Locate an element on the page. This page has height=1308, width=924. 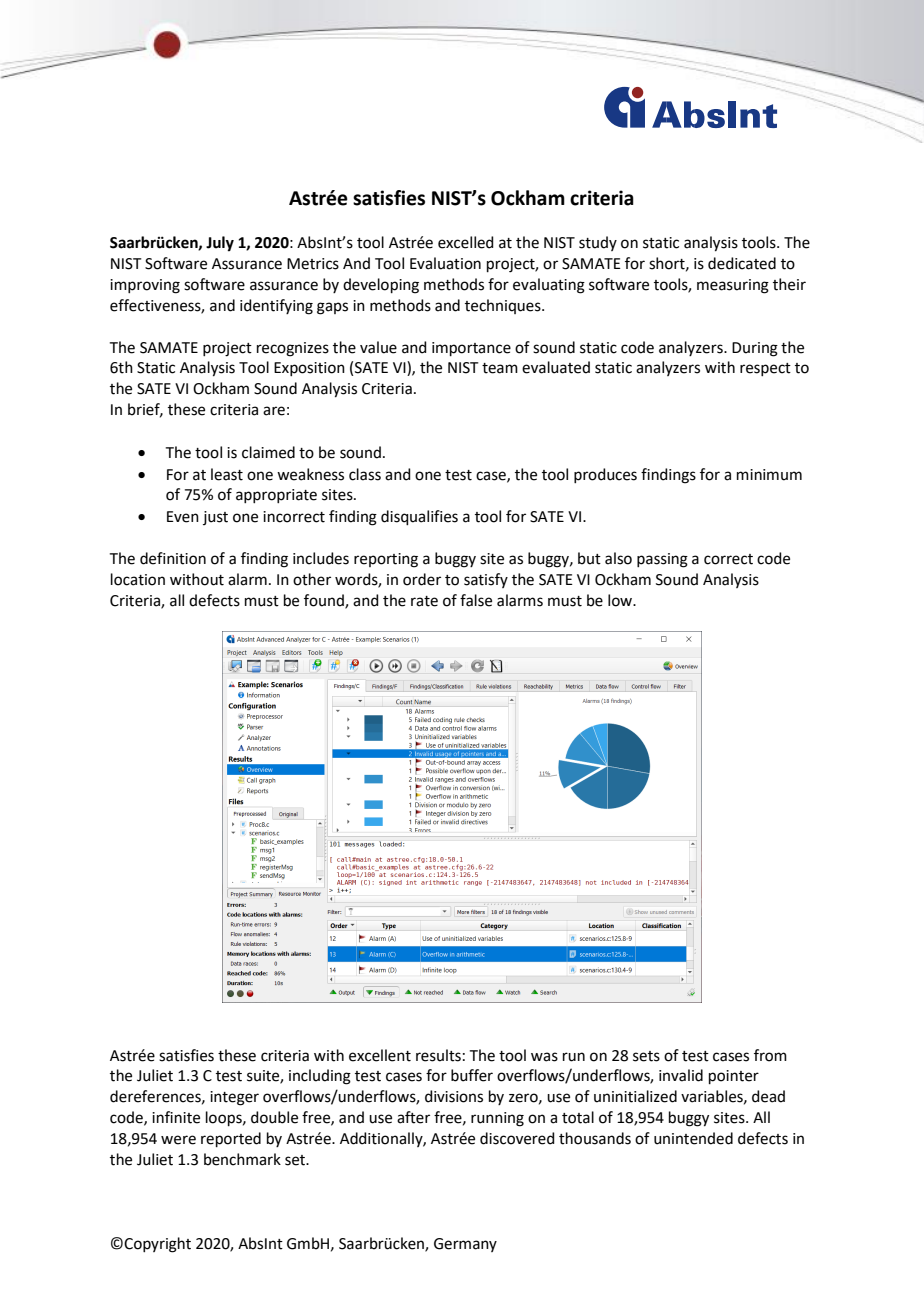
Germany is located at coordinates (465, 1245).
